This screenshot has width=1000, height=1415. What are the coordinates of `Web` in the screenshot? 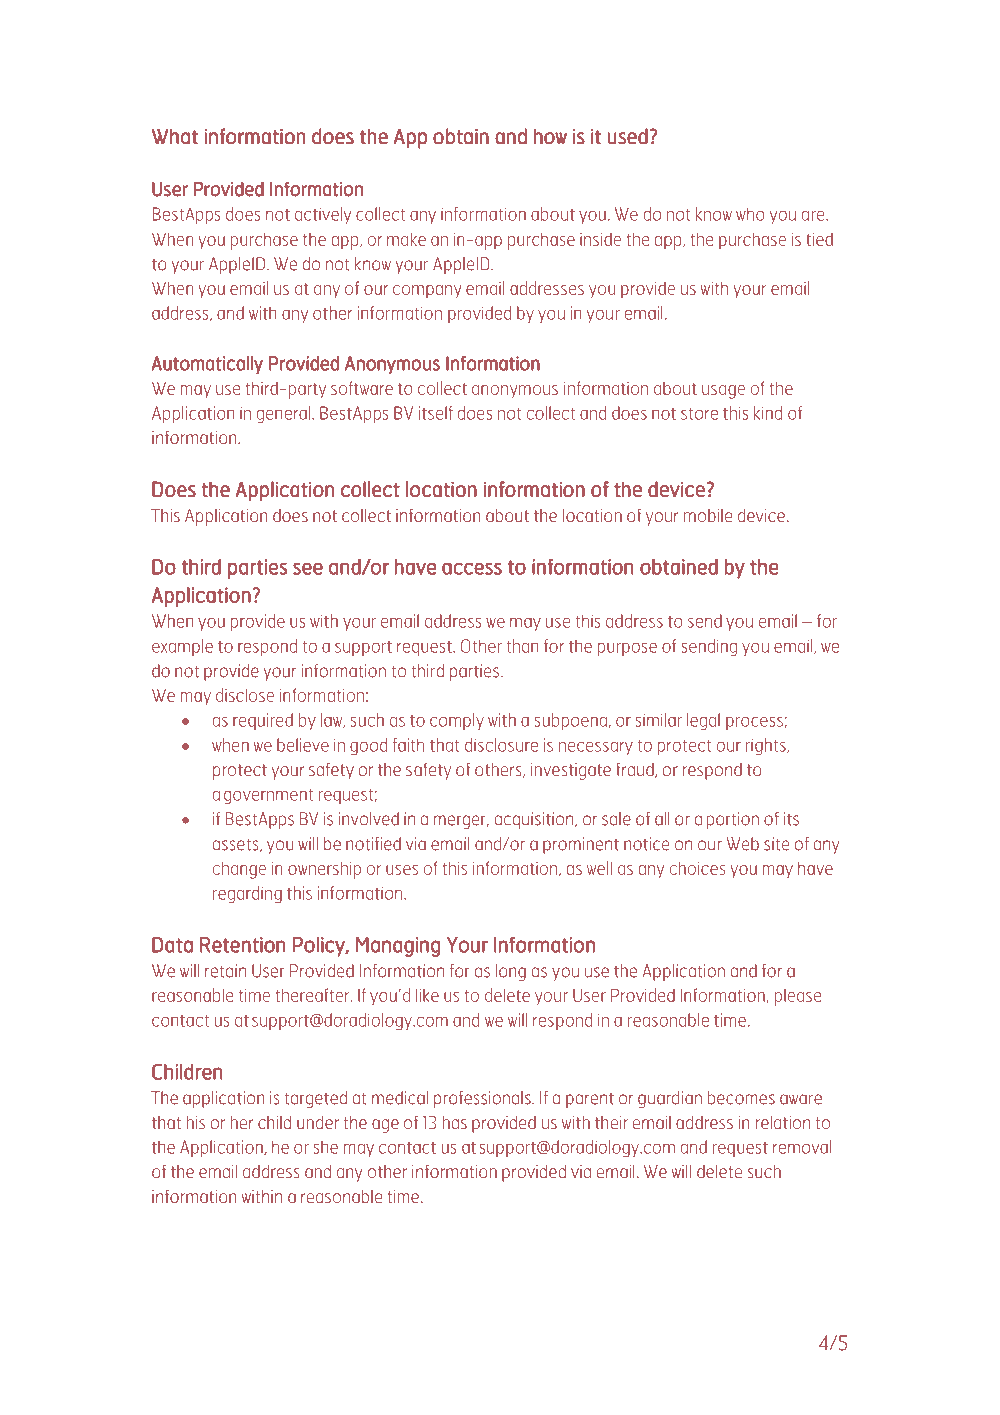 It's located at (742, 844).
